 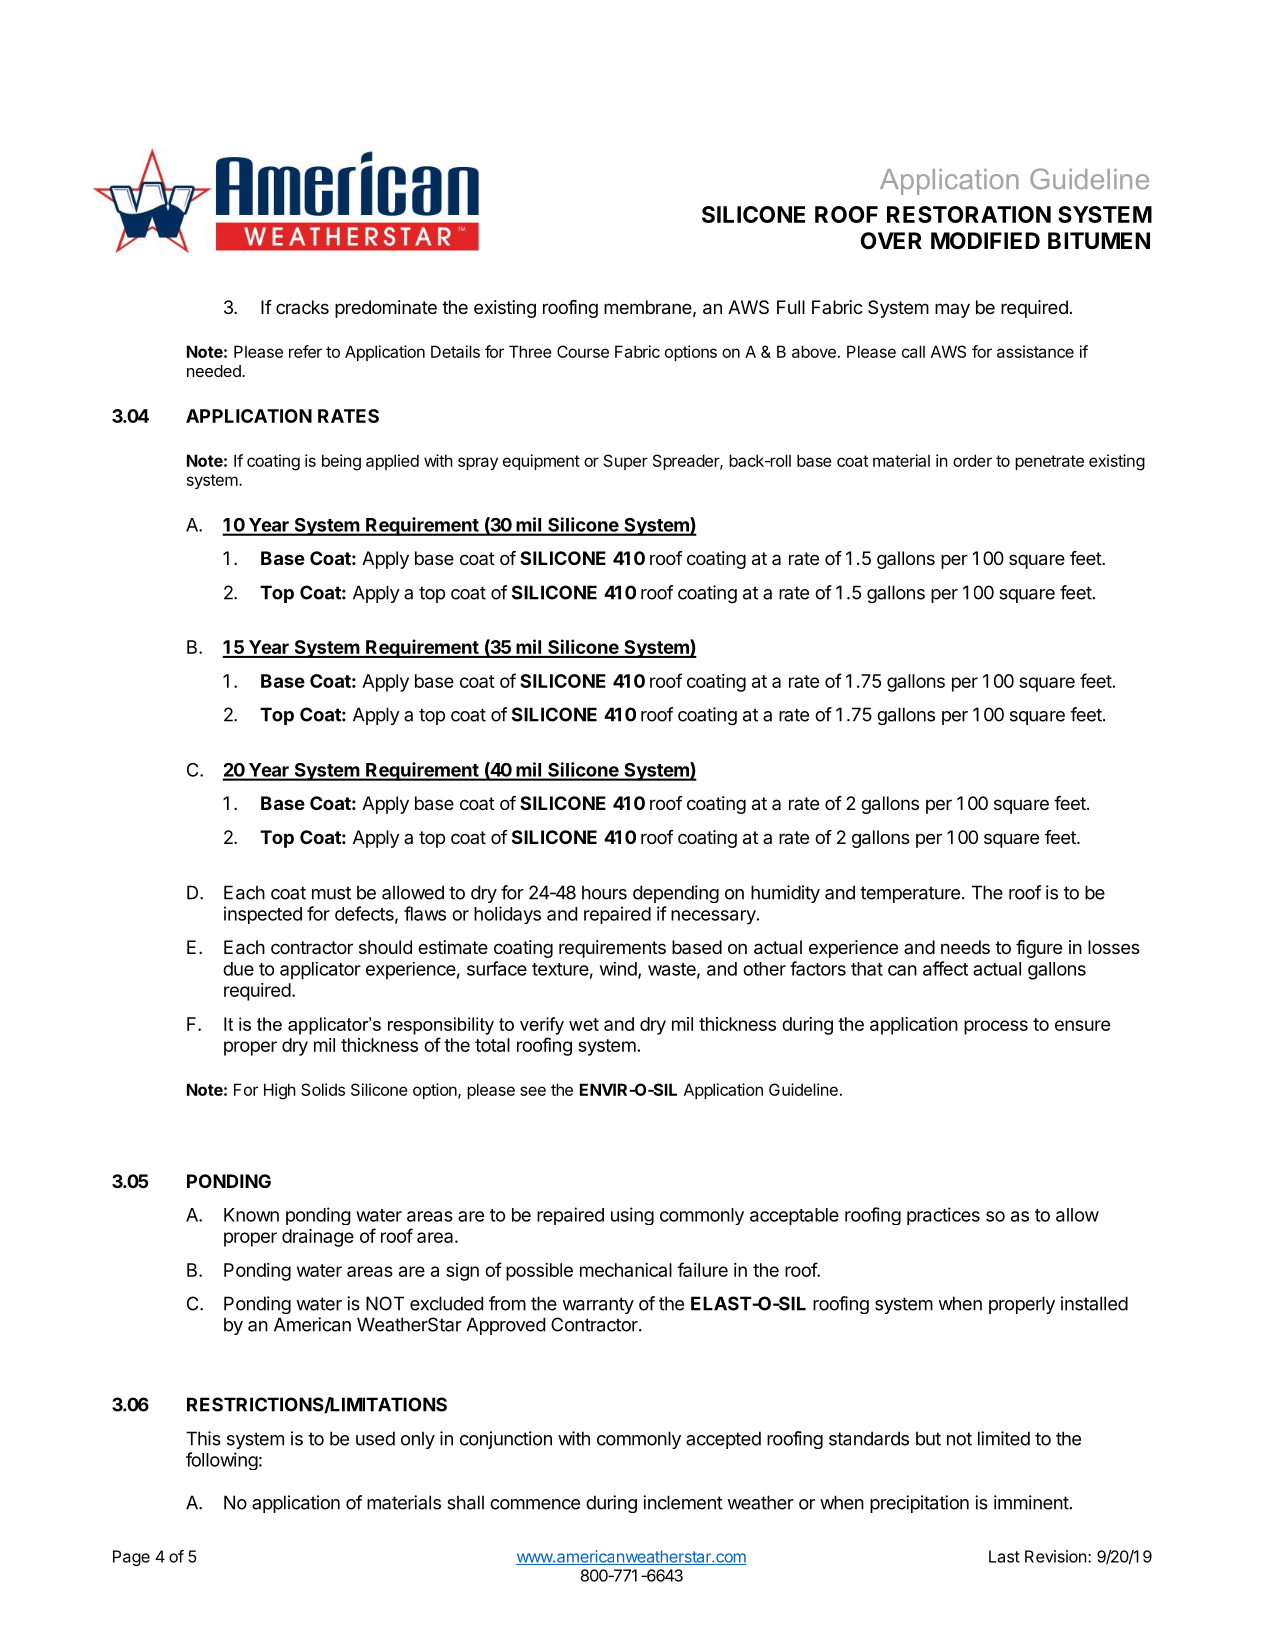 I want to click on inclement, so click(x=683, y=1502).
